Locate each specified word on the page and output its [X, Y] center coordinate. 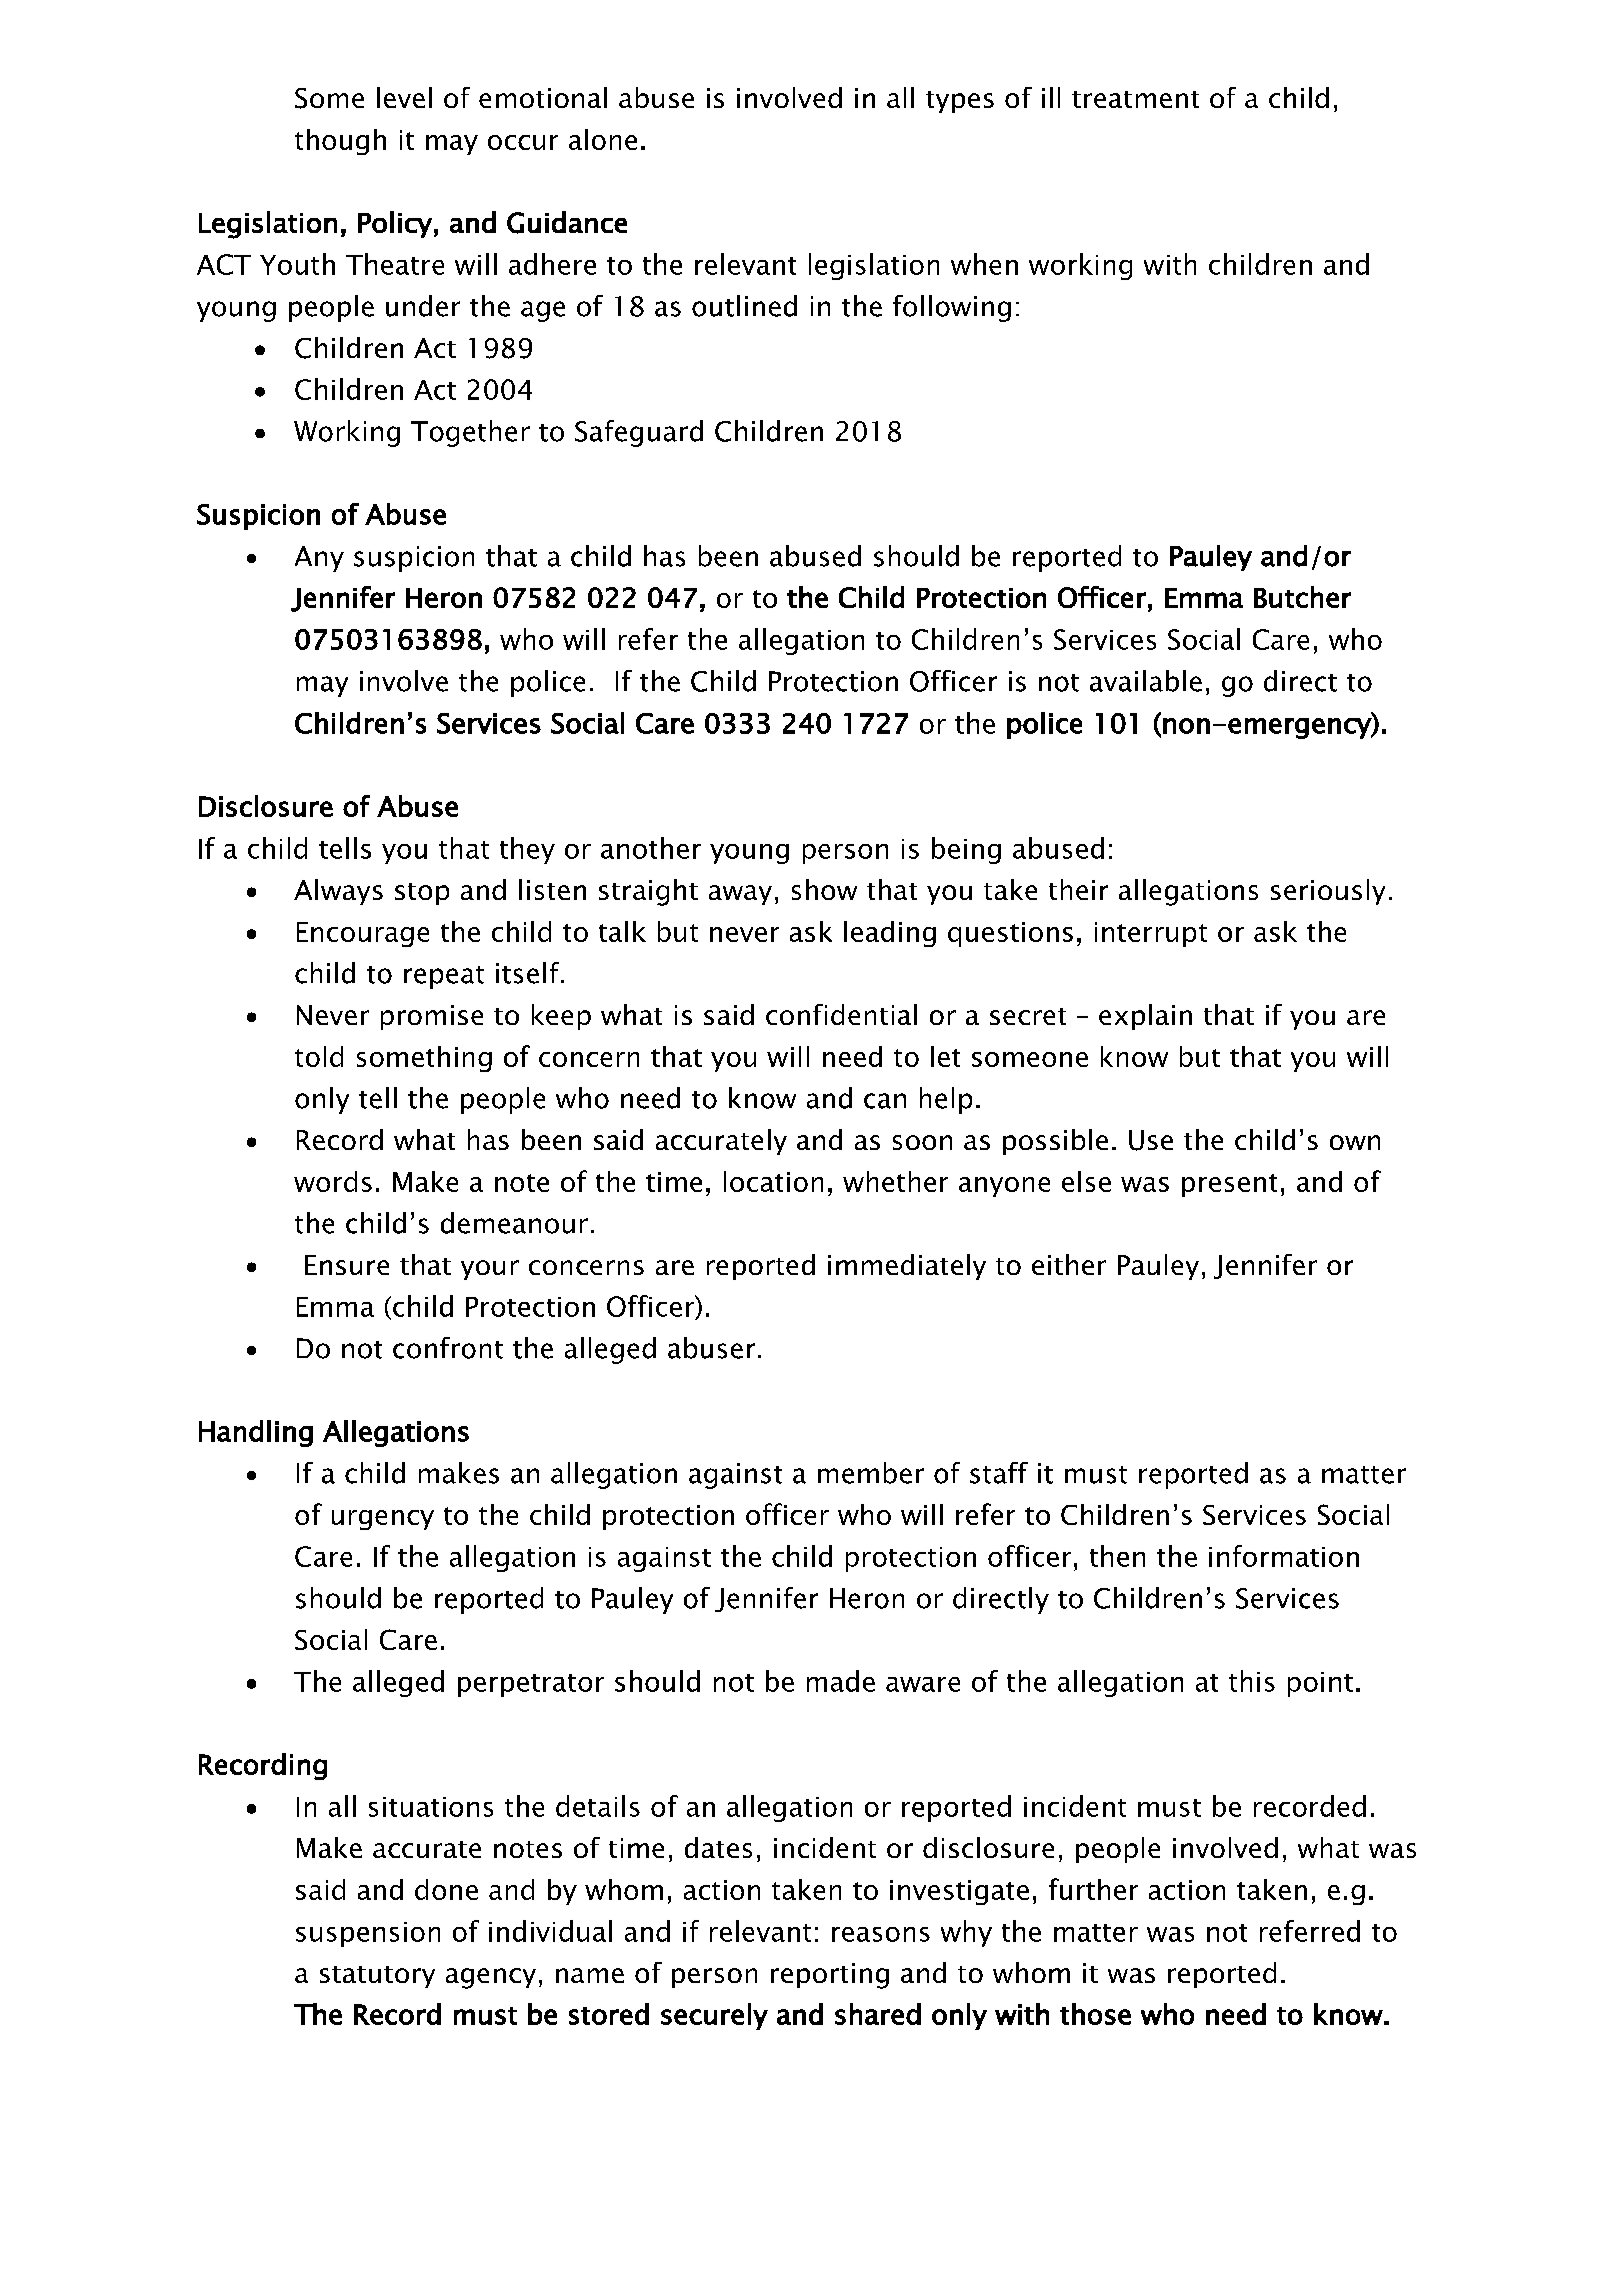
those [1095, 2014]
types [960, 102]
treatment [1135, 99]
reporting [830, 1976]
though [340, 142]
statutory [377, 1977]
